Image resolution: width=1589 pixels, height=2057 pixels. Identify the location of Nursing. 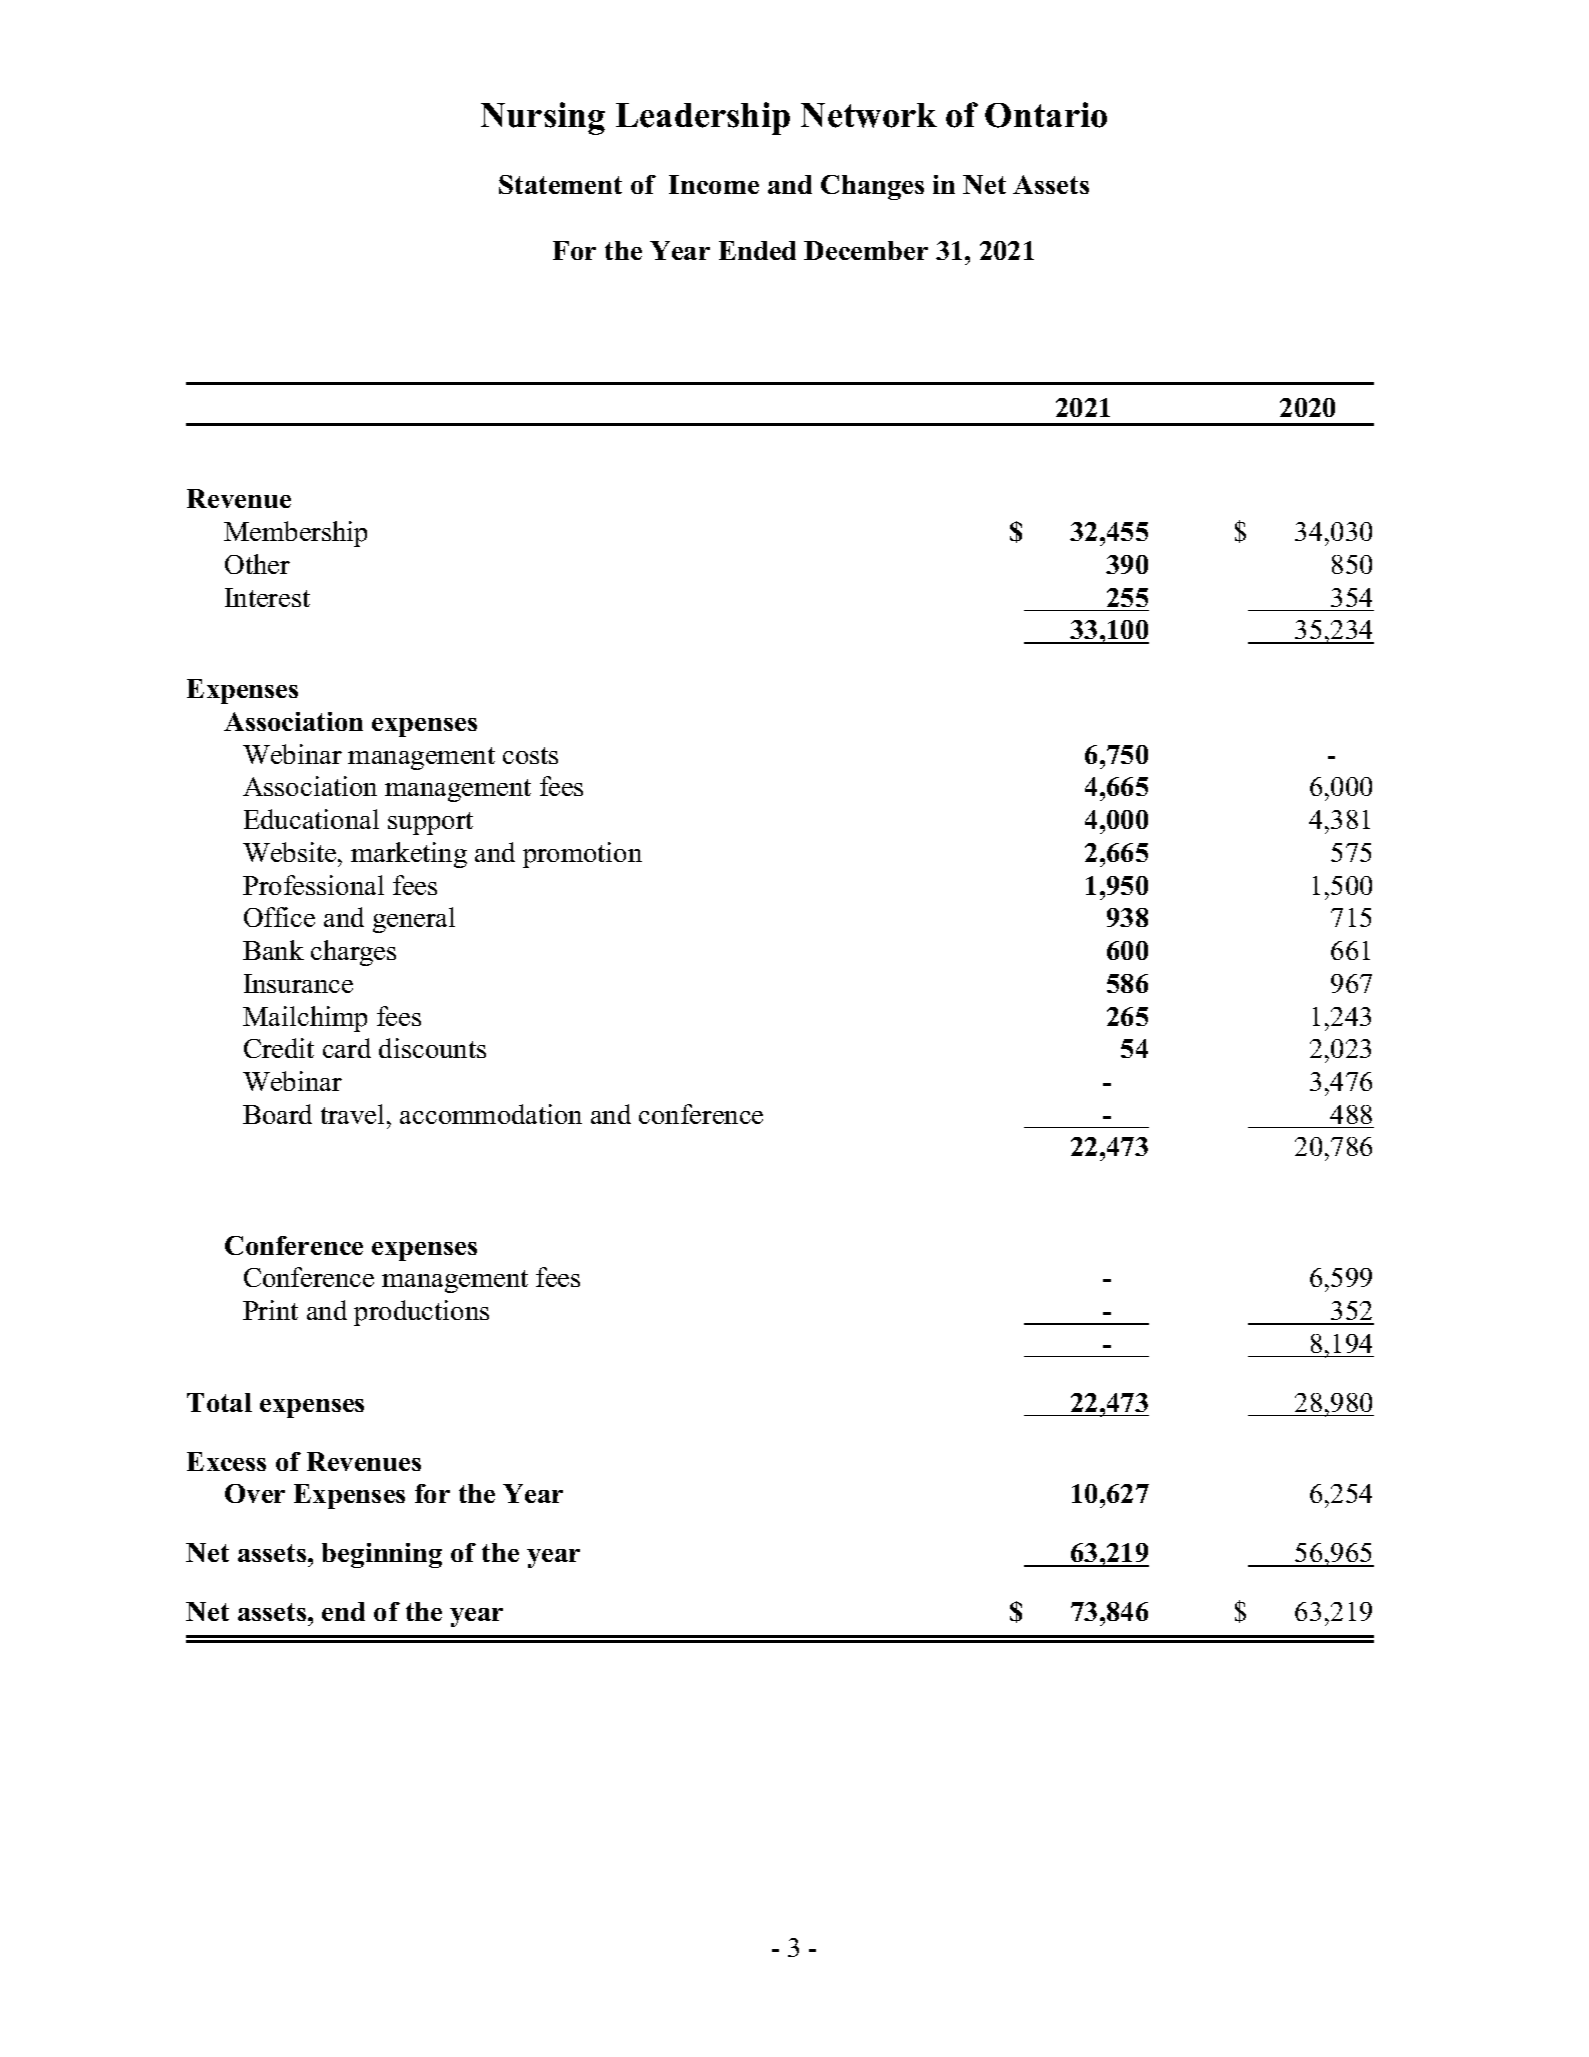
(543, 118).
